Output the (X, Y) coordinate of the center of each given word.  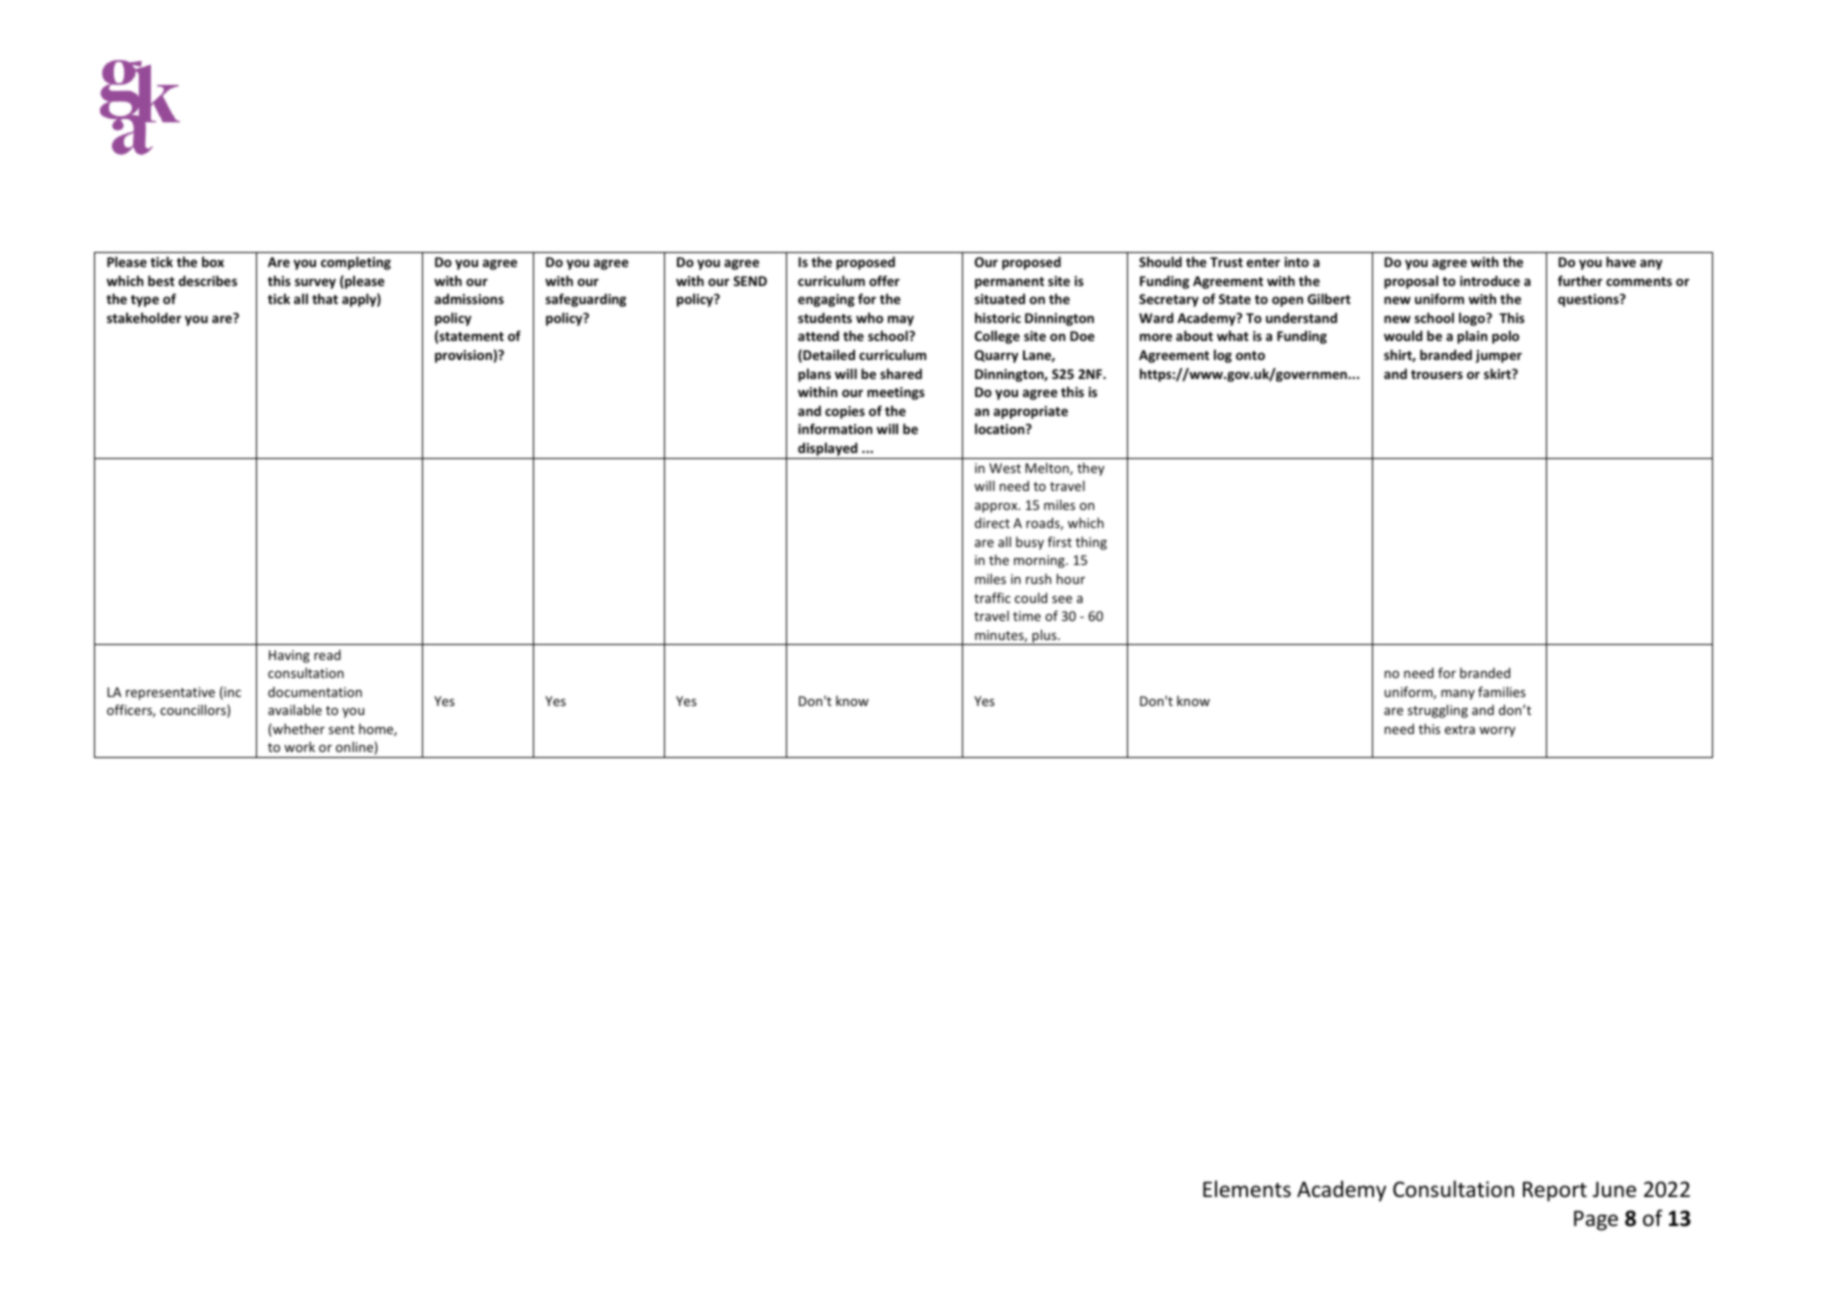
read (327, 654)
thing (1091, 543)
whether (298, 730)
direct (992, 522)
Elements (1247, 1189)
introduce (1490, 280)
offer (884, 280)
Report (1555, 1192)
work (299, 746)
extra (1460, 729)
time (1027, 616)
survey (315, 283)
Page (1596, 1221)
